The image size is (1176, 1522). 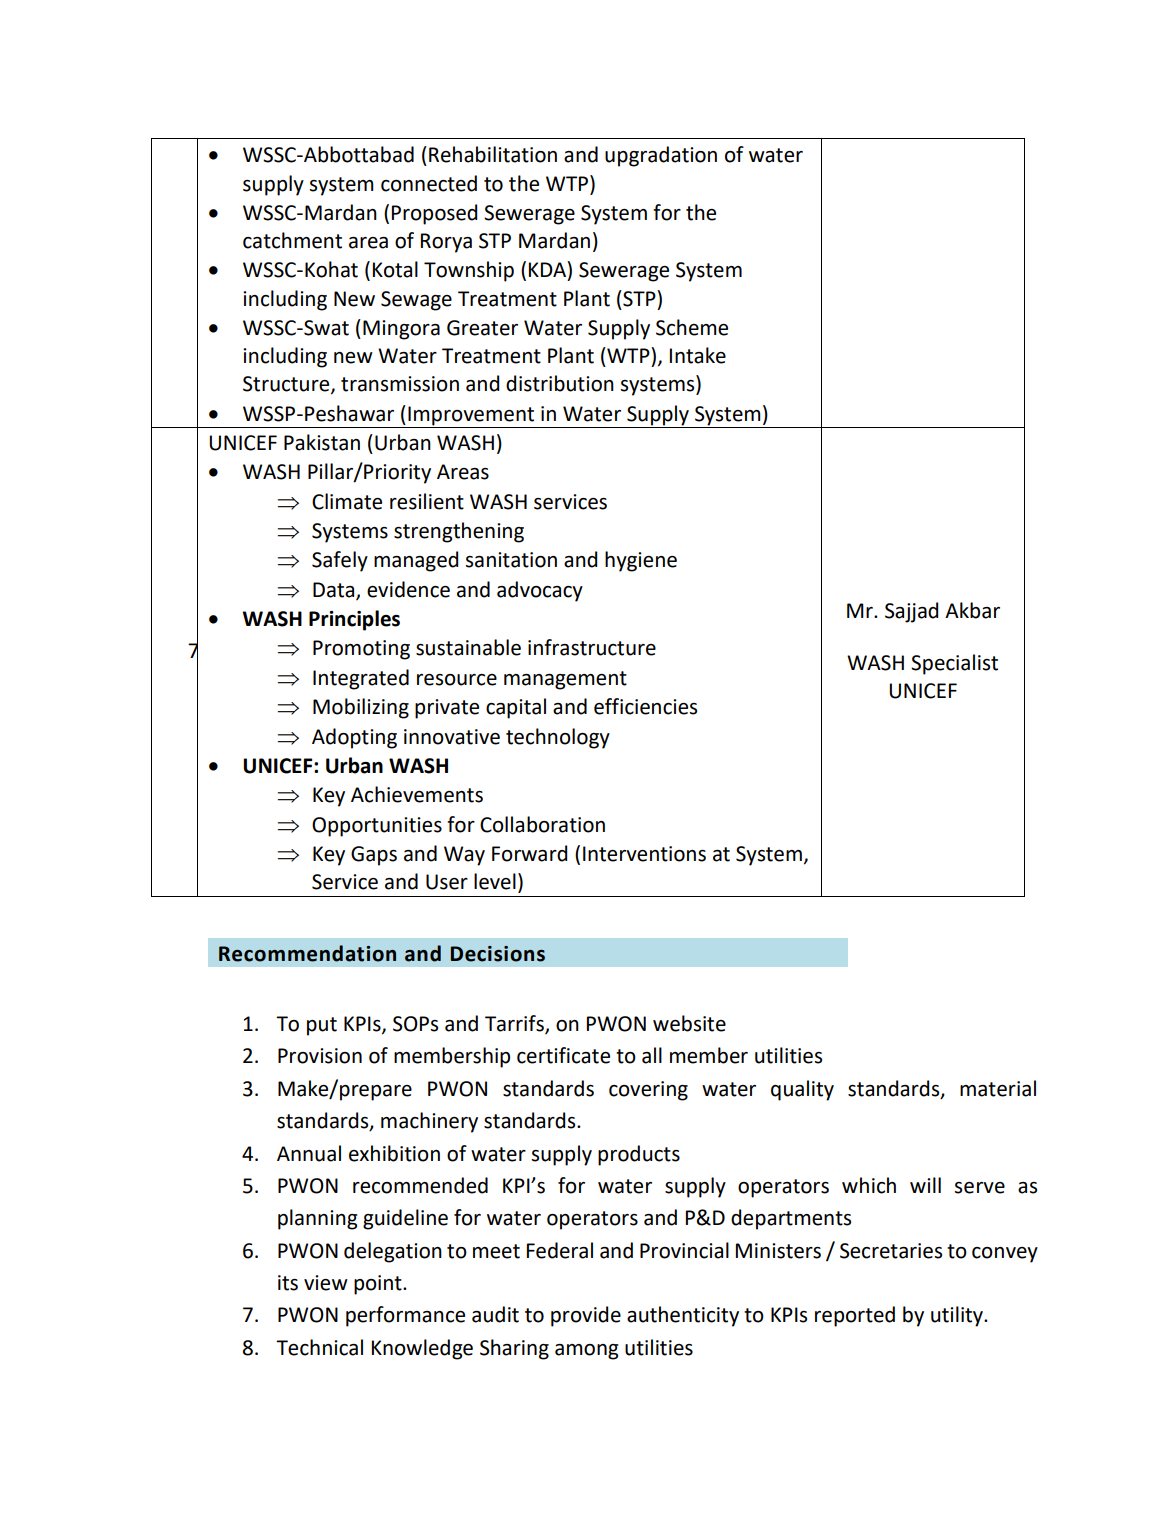 I want to click on Adopting, so click(x=354, y=738).
